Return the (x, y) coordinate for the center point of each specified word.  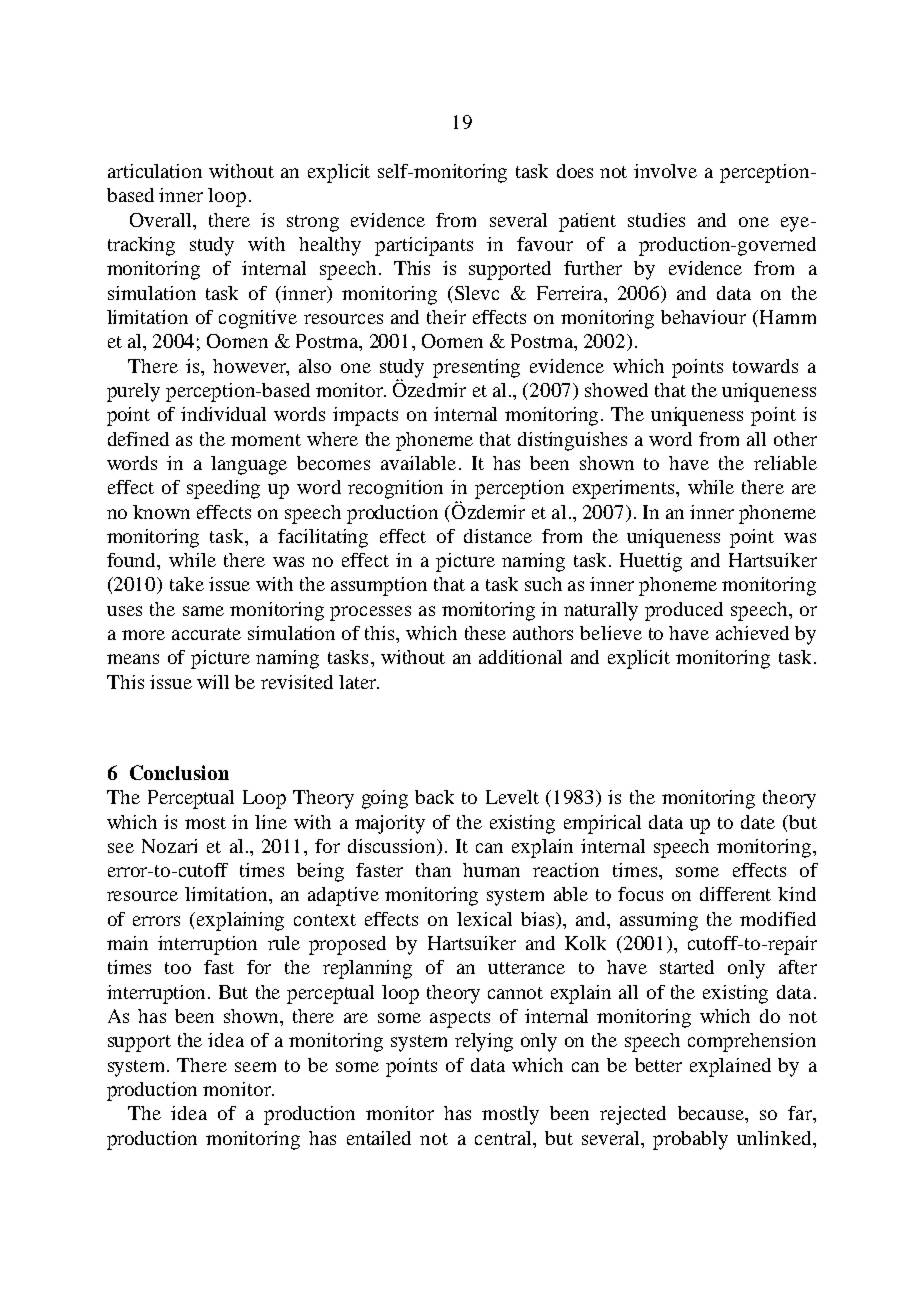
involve (665, 171)
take (187, 584)
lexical (484, 919)
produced (684, 611)
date (758, 822)
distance (498, 536)
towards (765, 366)
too (178, 968)
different (735, 894)
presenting (476, 368)
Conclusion (179, 772)
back (434, 797)
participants (424, 246)
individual (223, 414)
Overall (162, 220)
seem (255, 1067)
